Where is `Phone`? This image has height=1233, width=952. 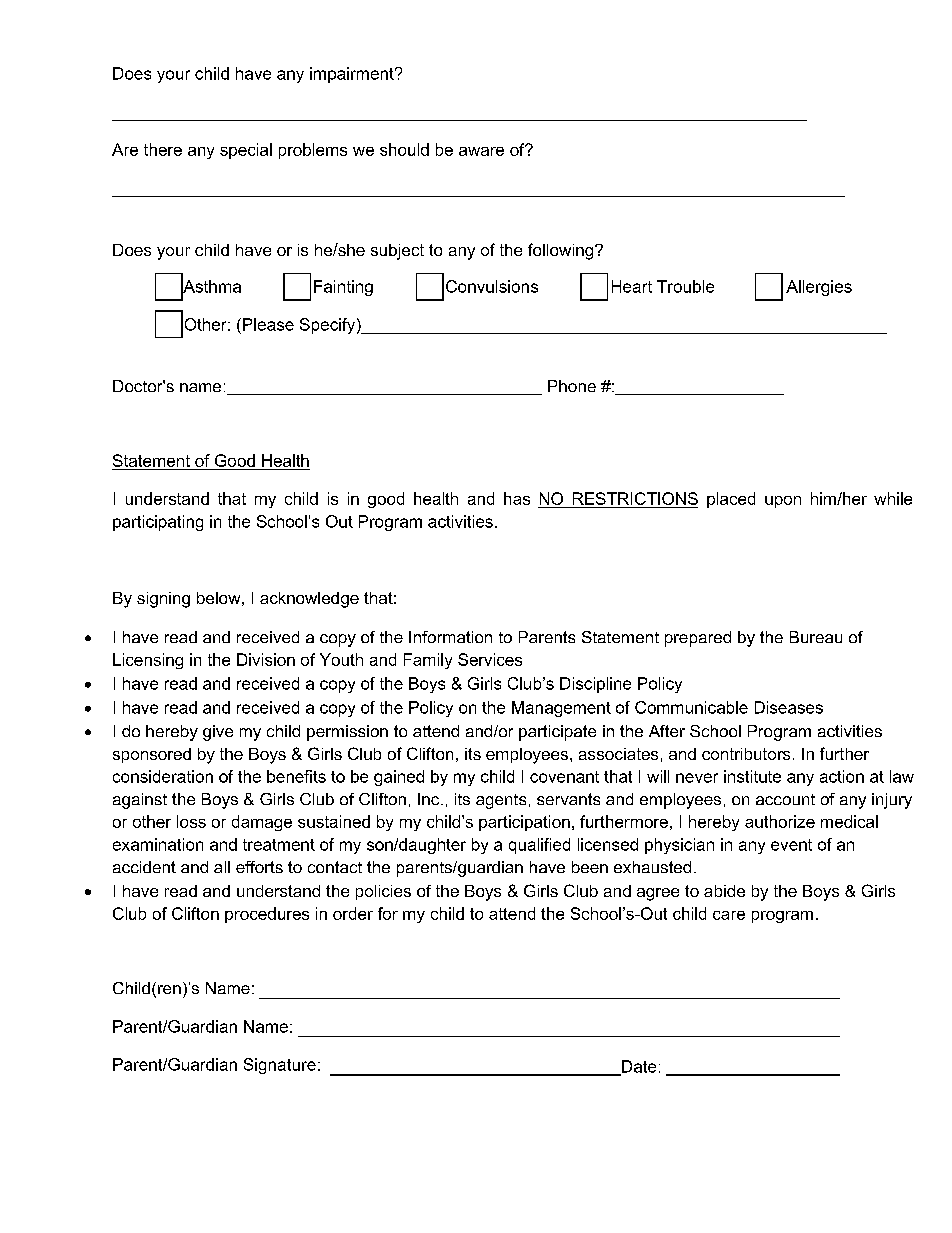 Phone is located at coordinates (572, 386).
